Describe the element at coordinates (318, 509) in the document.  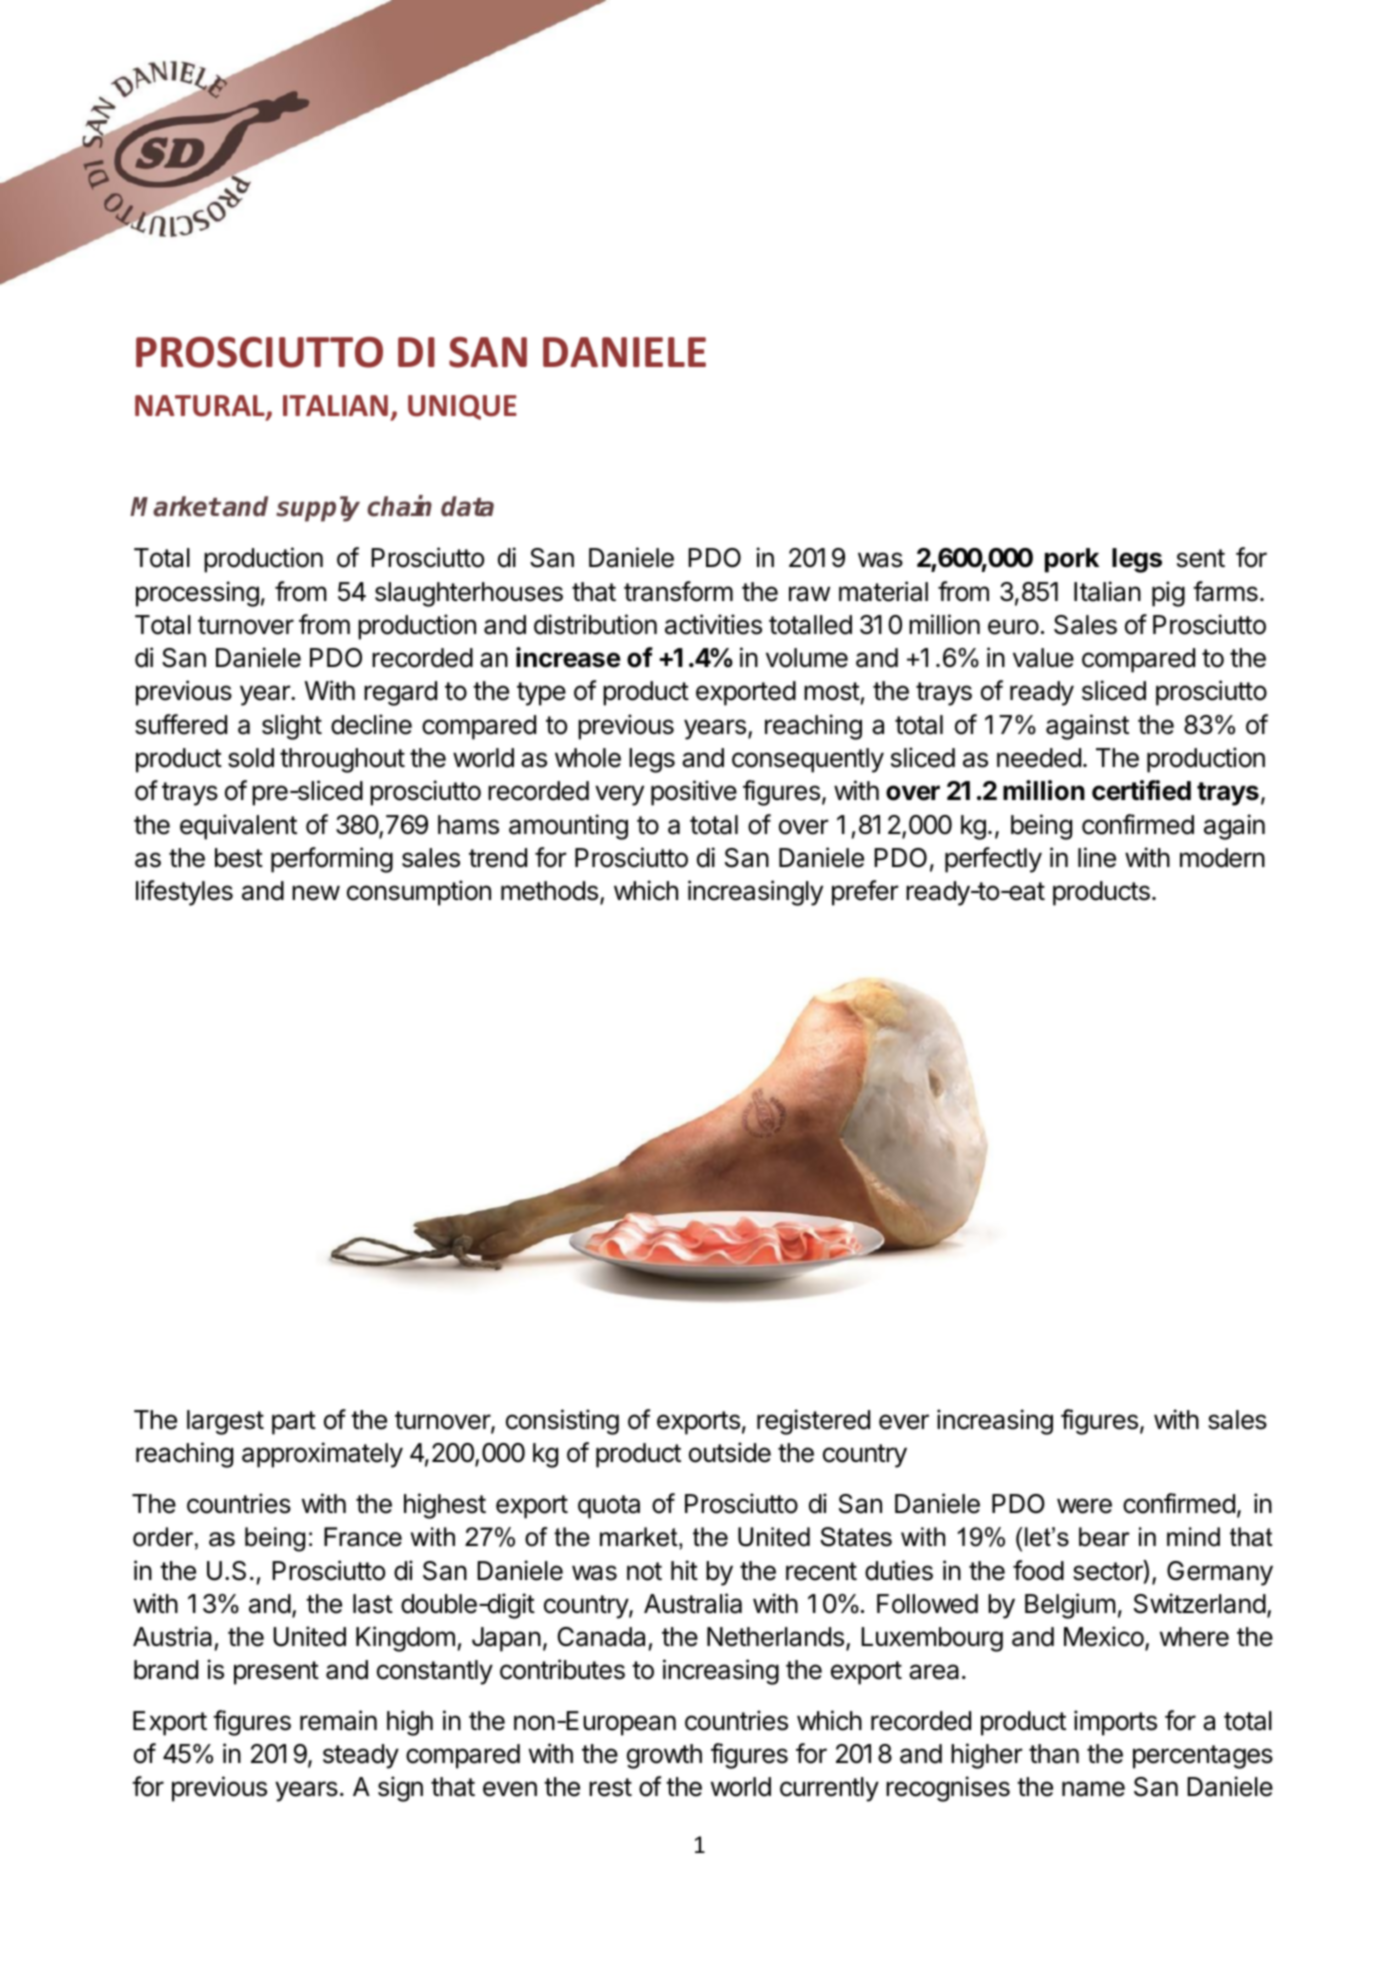
I see `supply` at that location.
